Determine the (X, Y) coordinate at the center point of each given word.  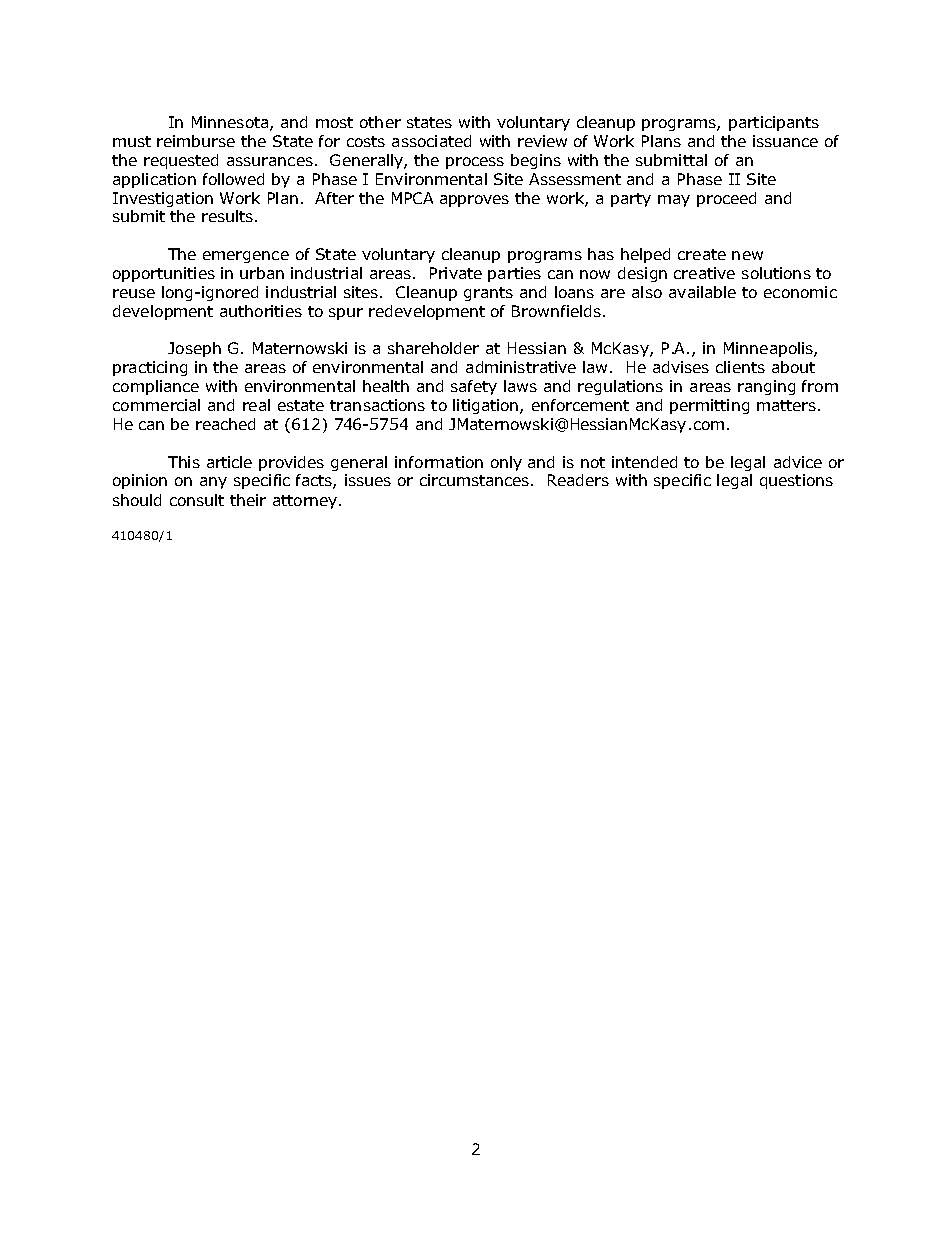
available (702, 292)
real (256, 405)
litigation (487, 406)
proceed (726, 199)
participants (774, 123)
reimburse (196, 141)
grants (488, 294)
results (229, 216)
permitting (709, 406)
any (213, 483)
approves (474, 201)
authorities (261, 311)
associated (431, 141)
